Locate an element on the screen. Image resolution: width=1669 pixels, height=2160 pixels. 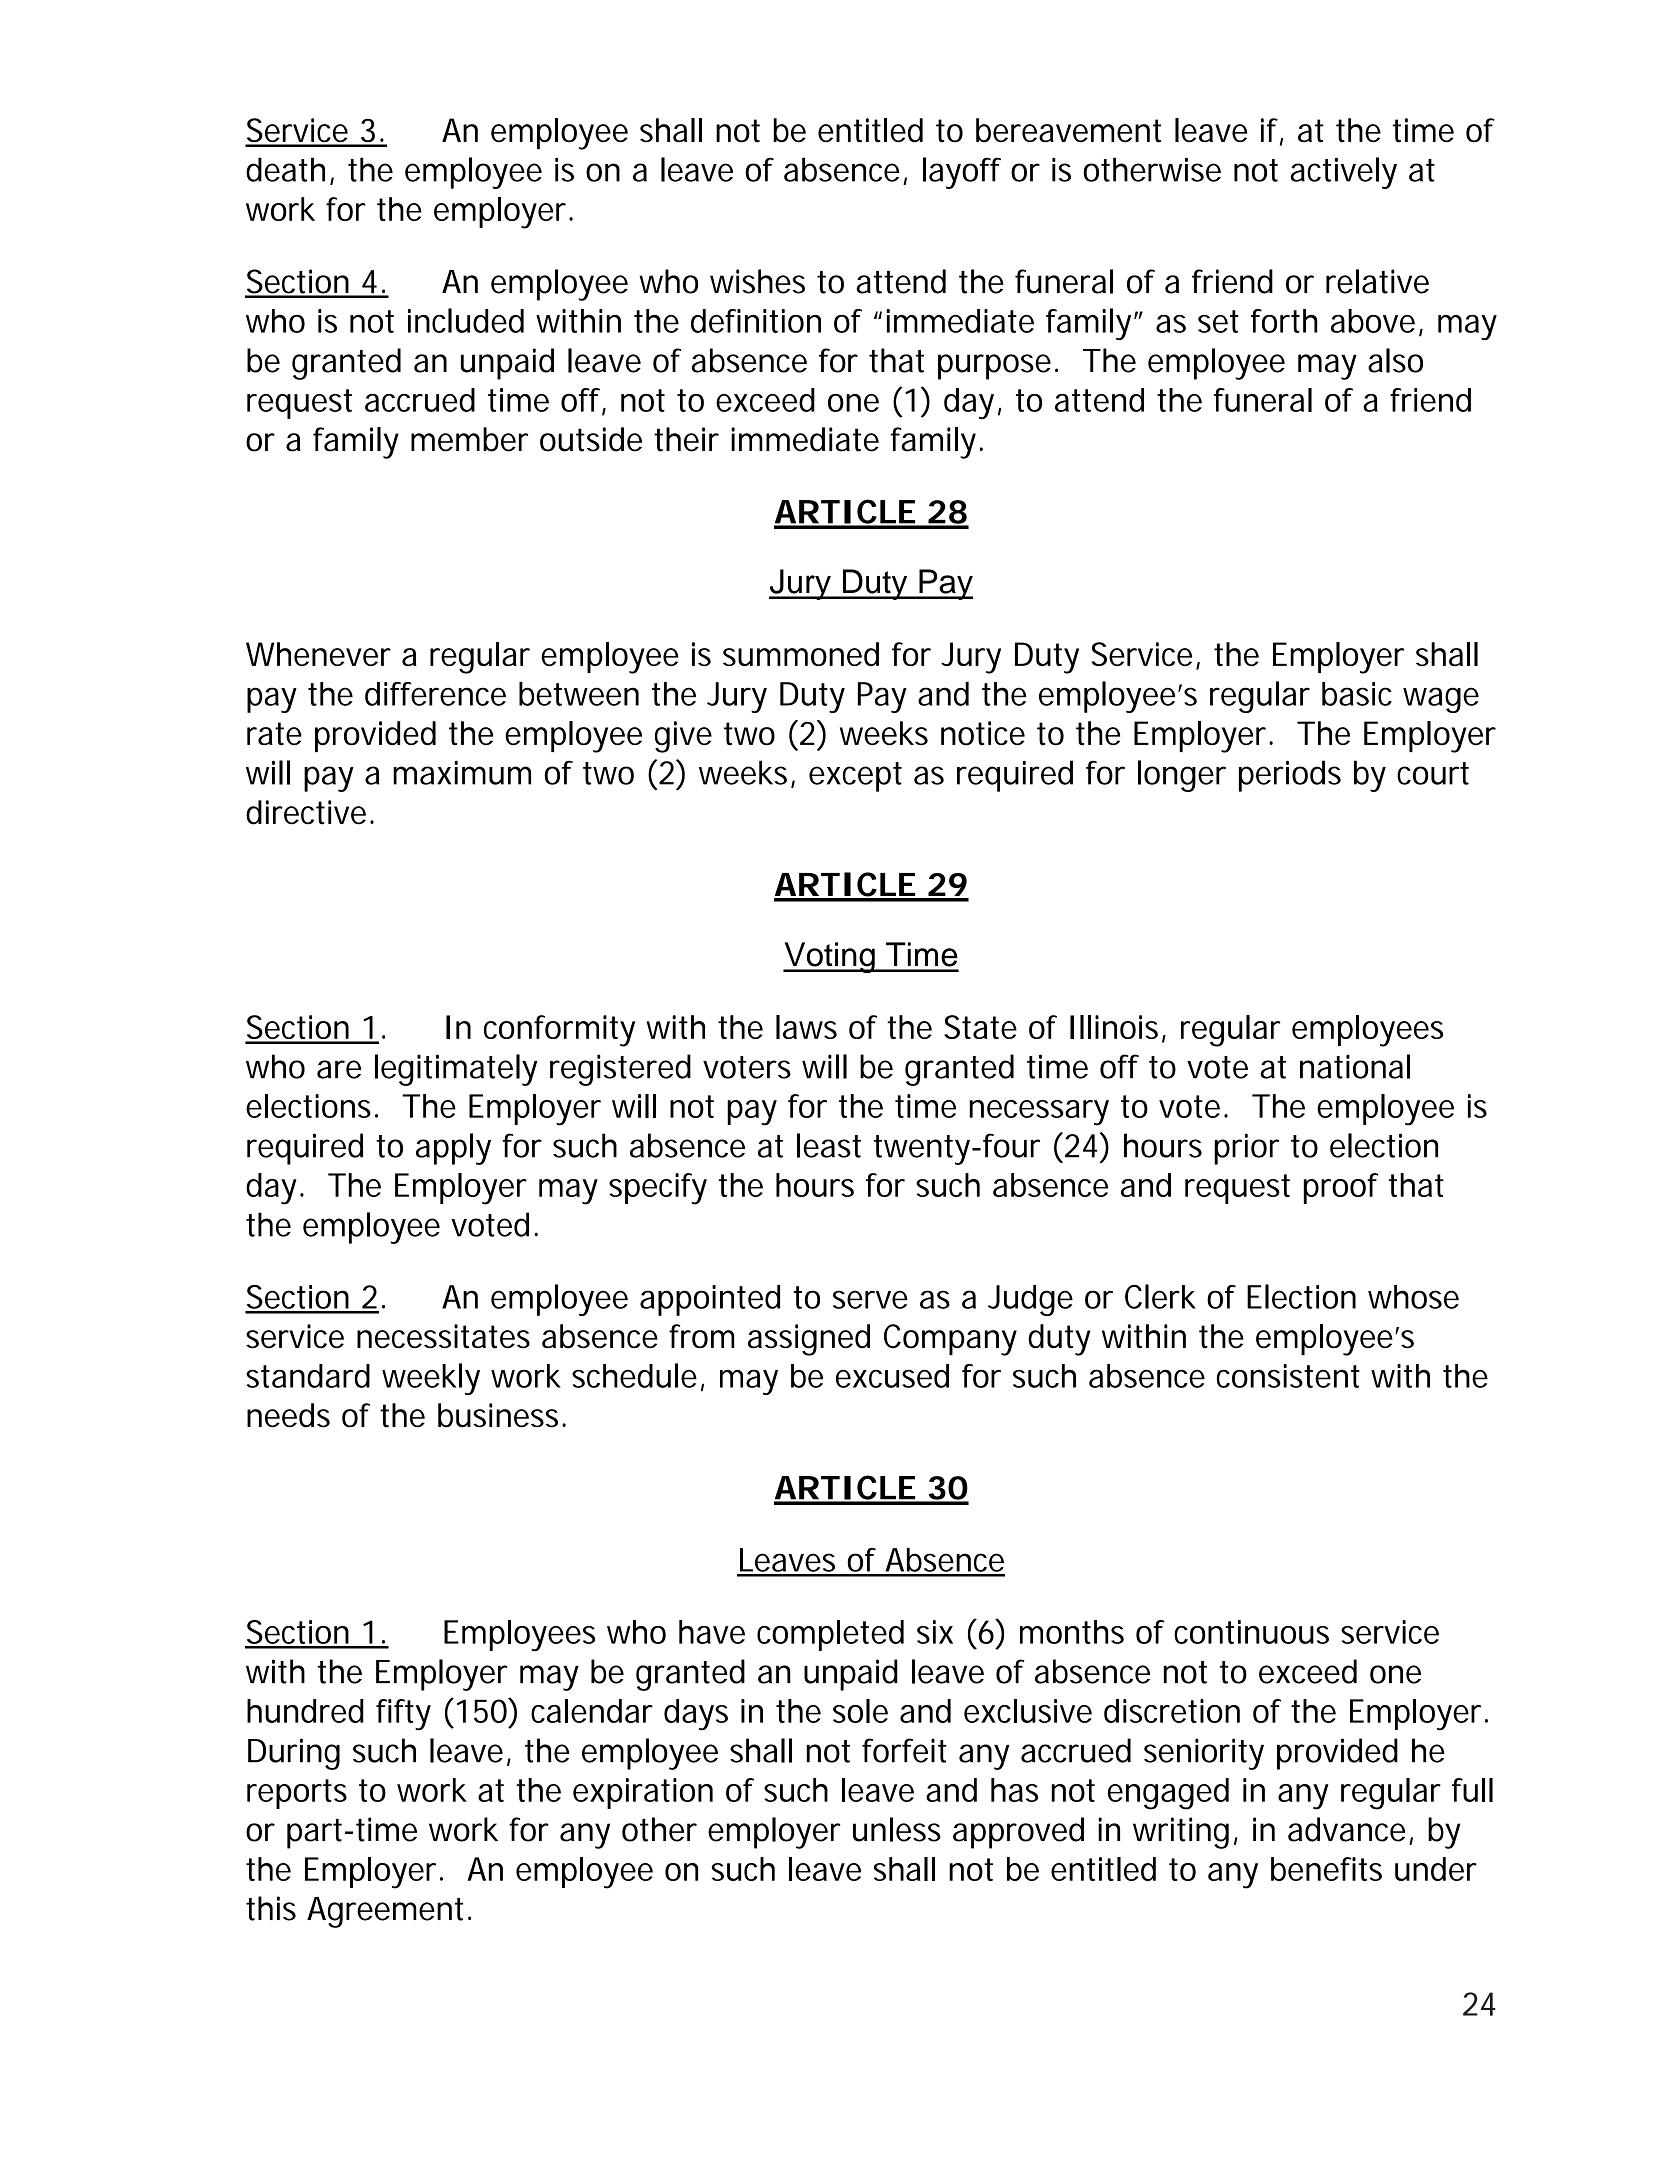
summoned is located at coordinates (801, 654).
